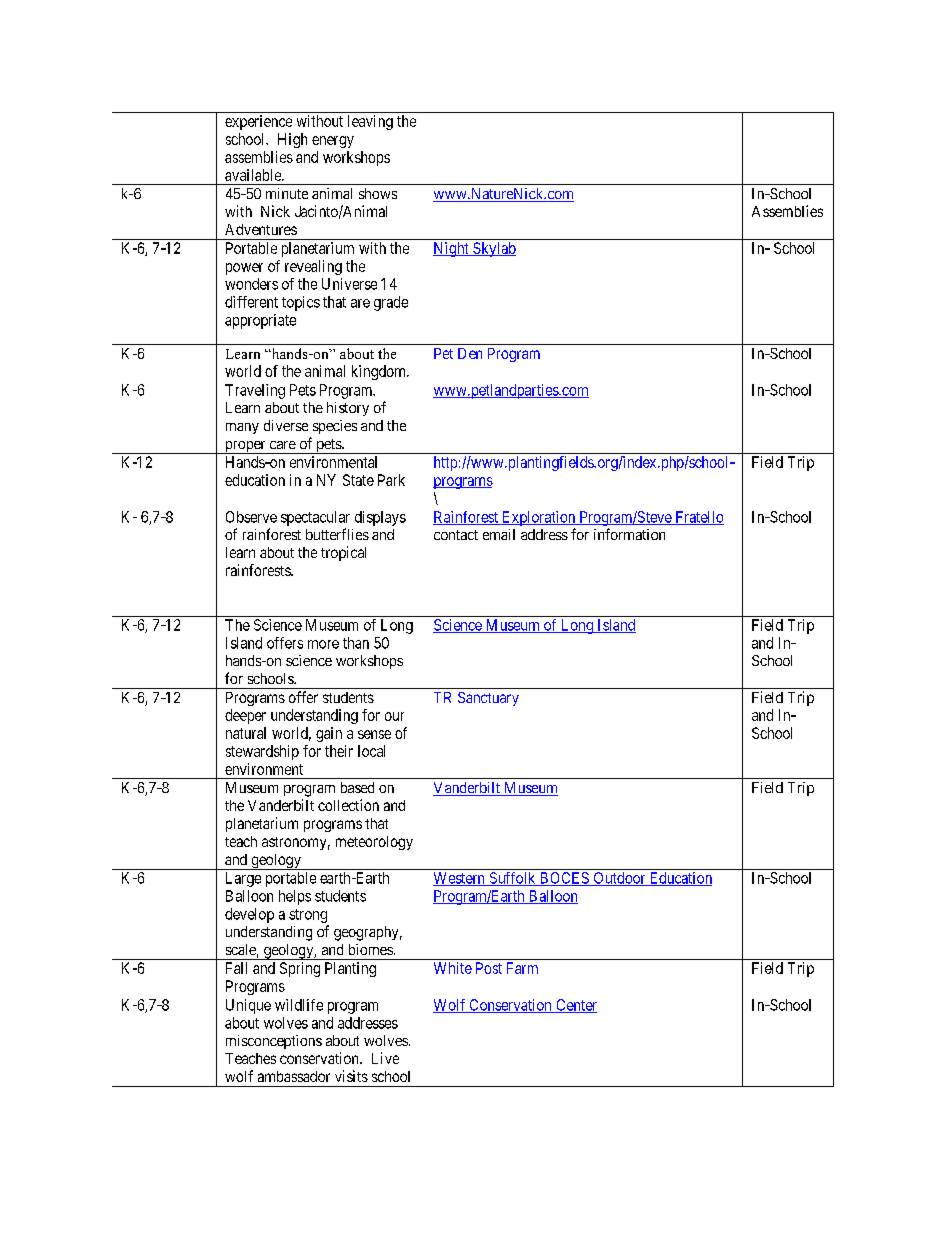 The width and height of the screenshot is (952, 1233). Describe the element at coordinates (456, 535) in the screenshot. I see `contact` at that location.
